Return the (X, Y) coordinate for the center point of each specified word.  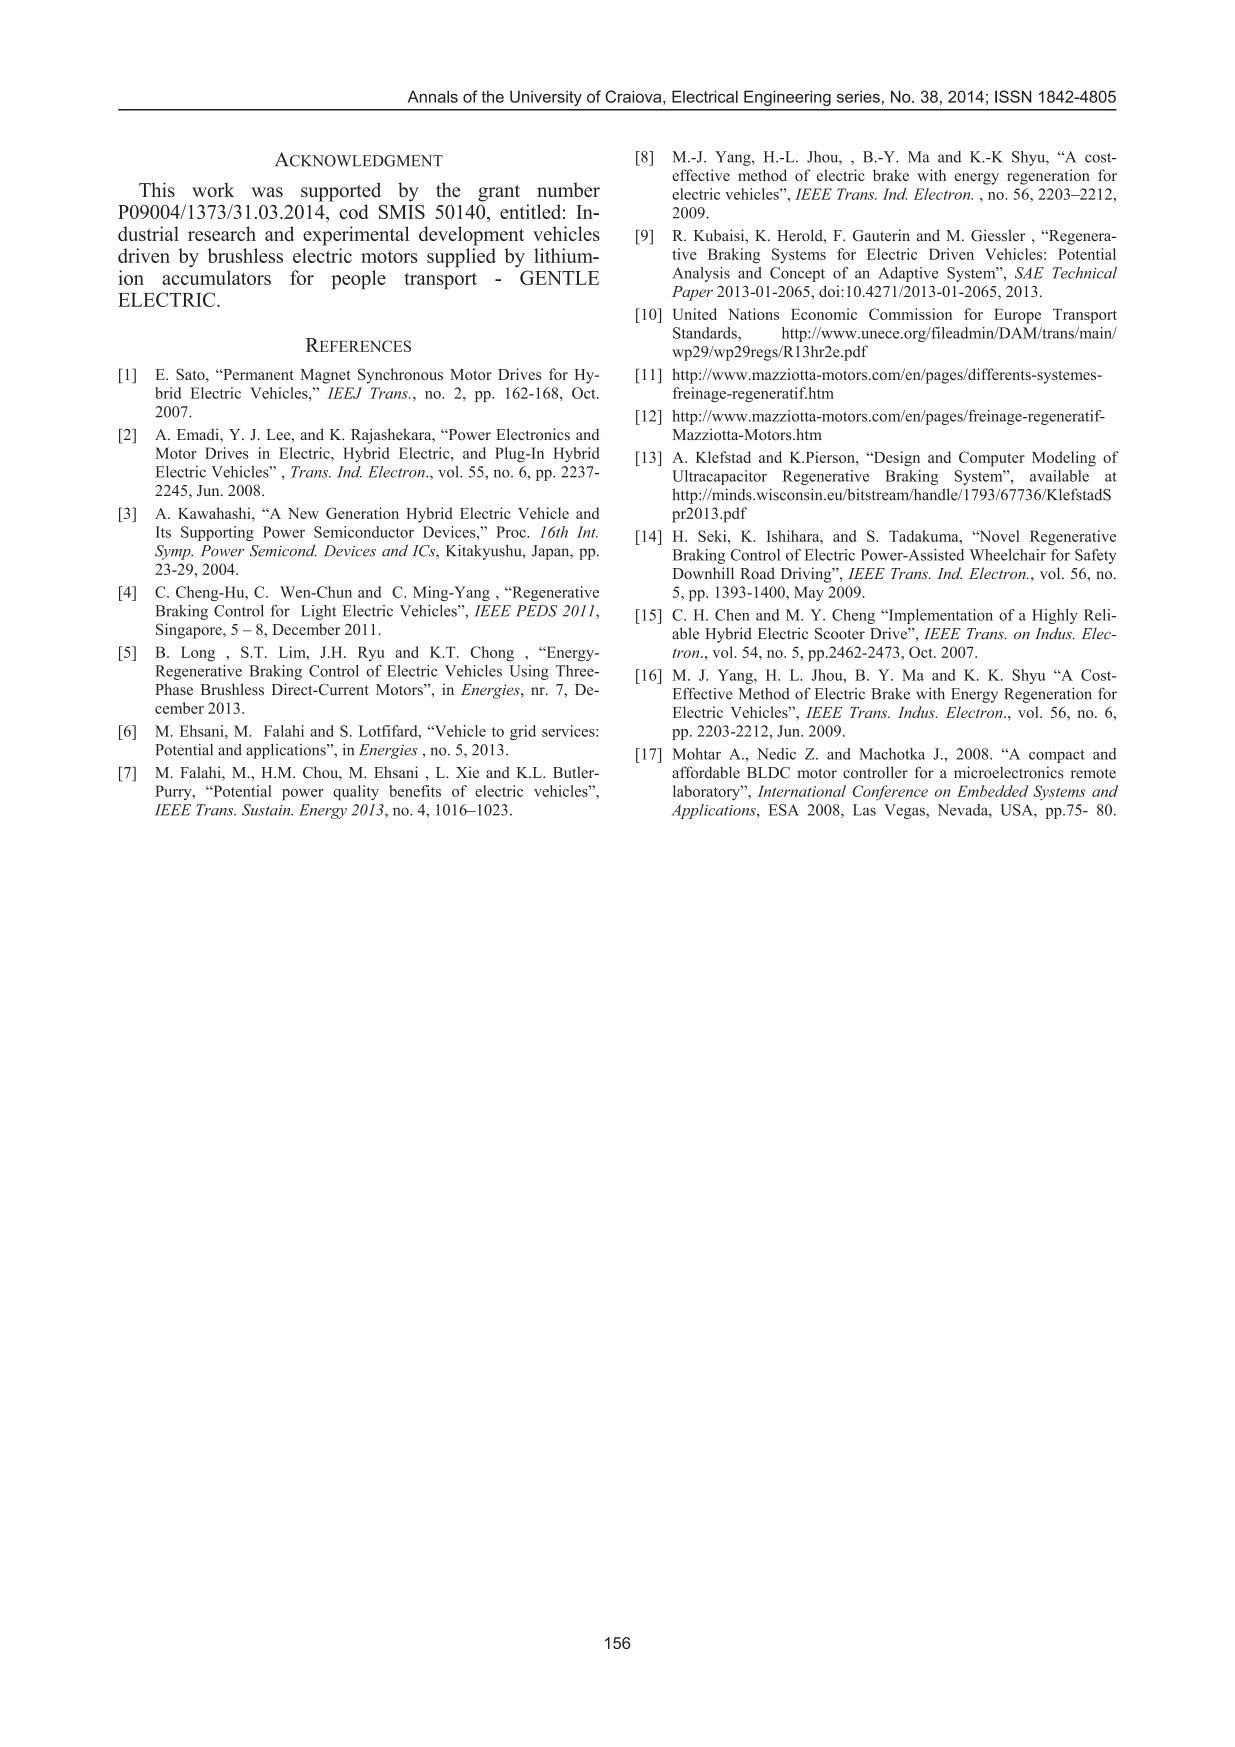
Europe (1017, 316)
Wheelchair (1008, 555)
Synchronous (400, 376)
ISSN (1013, 96)
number (568, 189)
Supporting (217, 533)
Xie (467, 772)
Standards (706, 333)
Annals (433, 96)
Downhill (703, 573)
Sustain (267, 810)
